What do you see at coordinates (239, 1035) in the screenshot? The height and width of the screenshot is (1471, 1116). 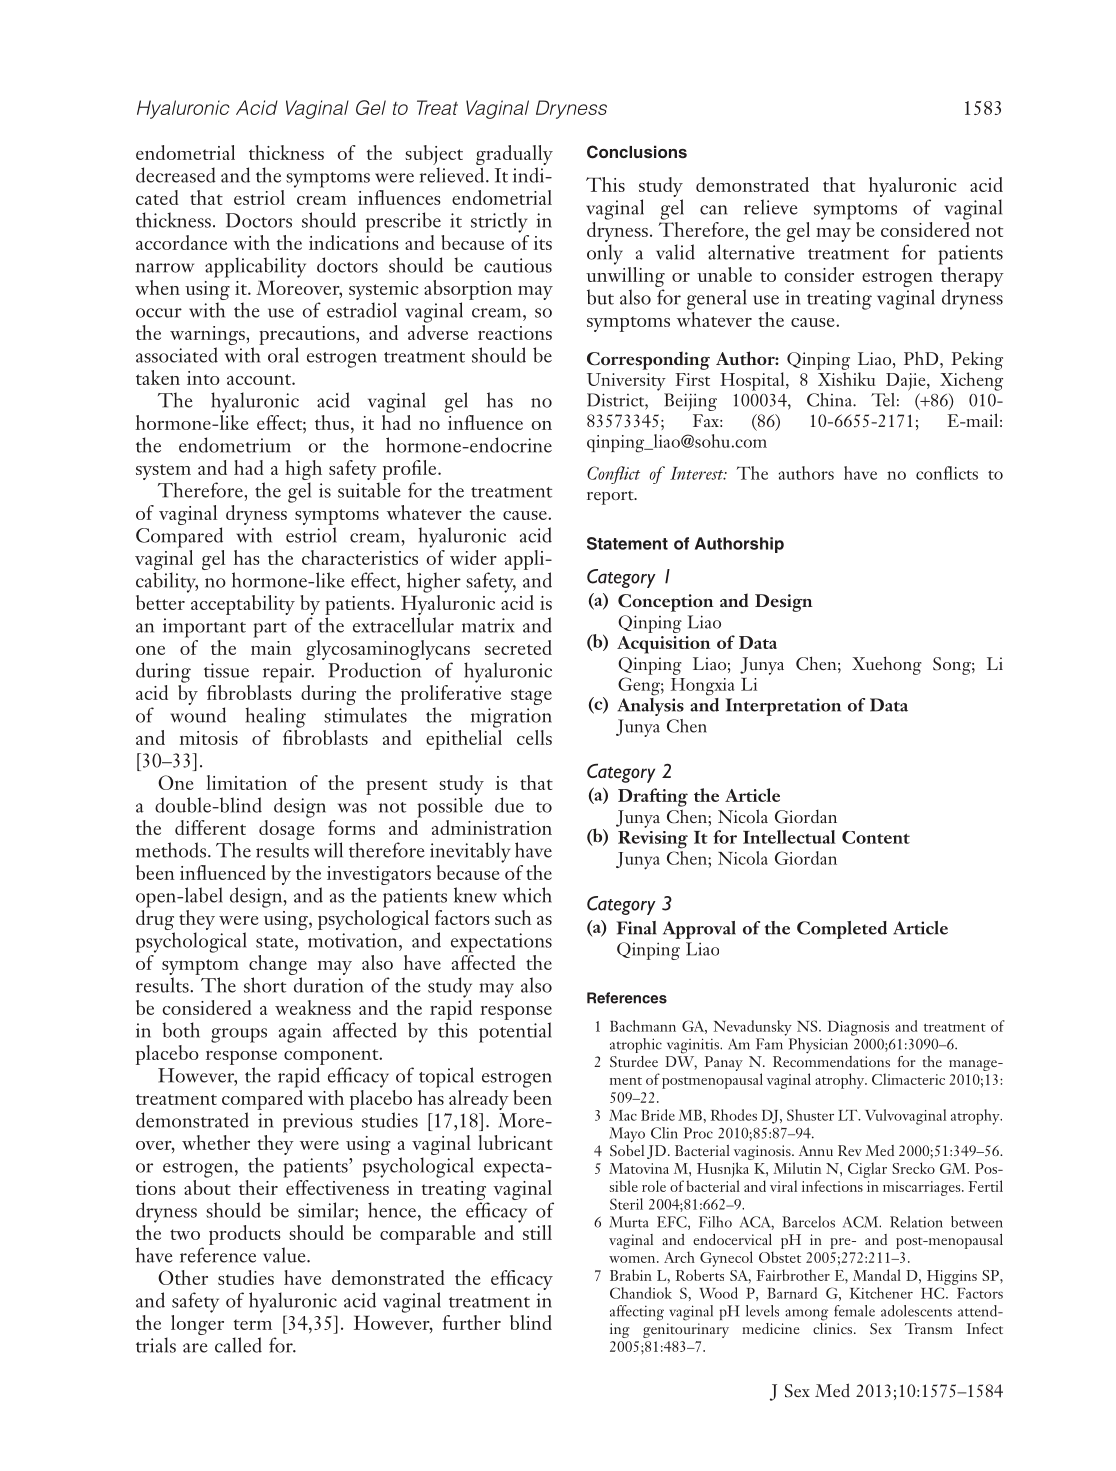 I see `groups` at bounding box center [239, 1035].
